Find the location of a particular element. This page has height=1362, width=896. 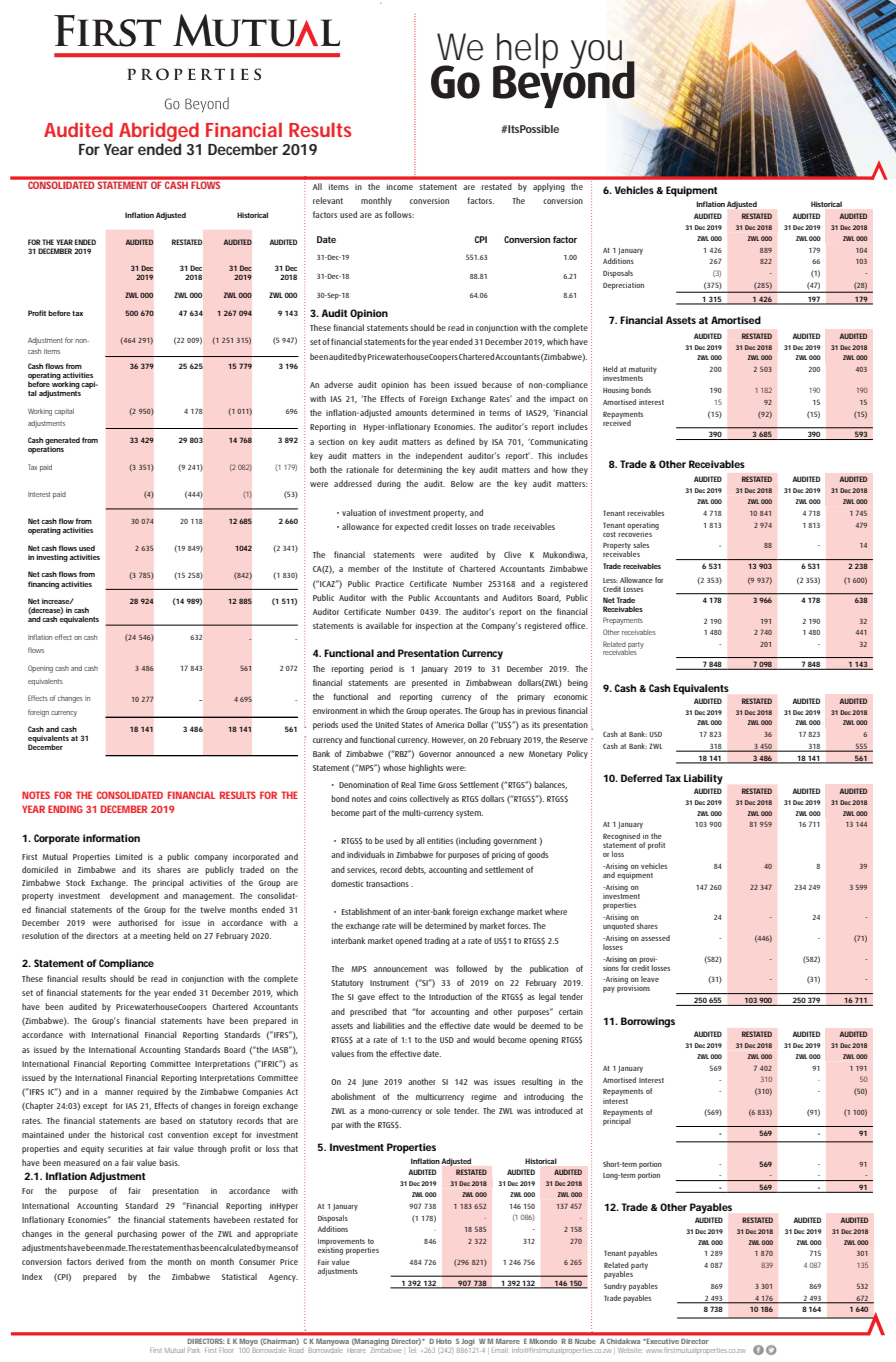

valuation is located at coordinates (359, 512).
